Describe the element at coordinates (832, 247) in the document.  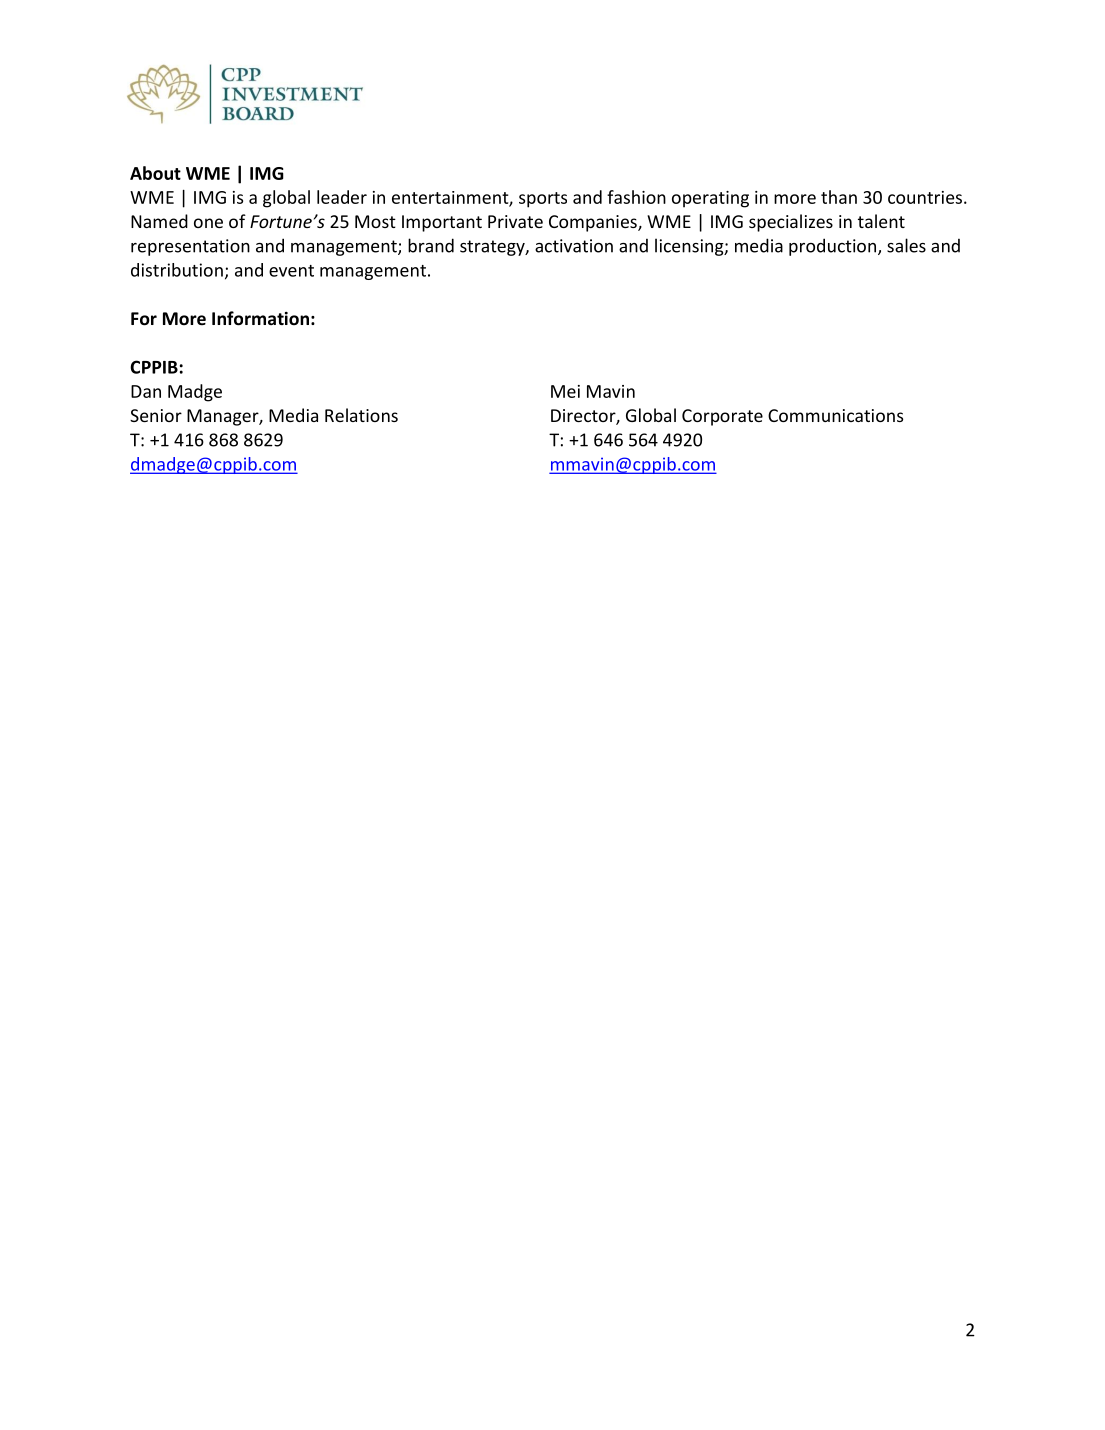
I see `production` at that location.
